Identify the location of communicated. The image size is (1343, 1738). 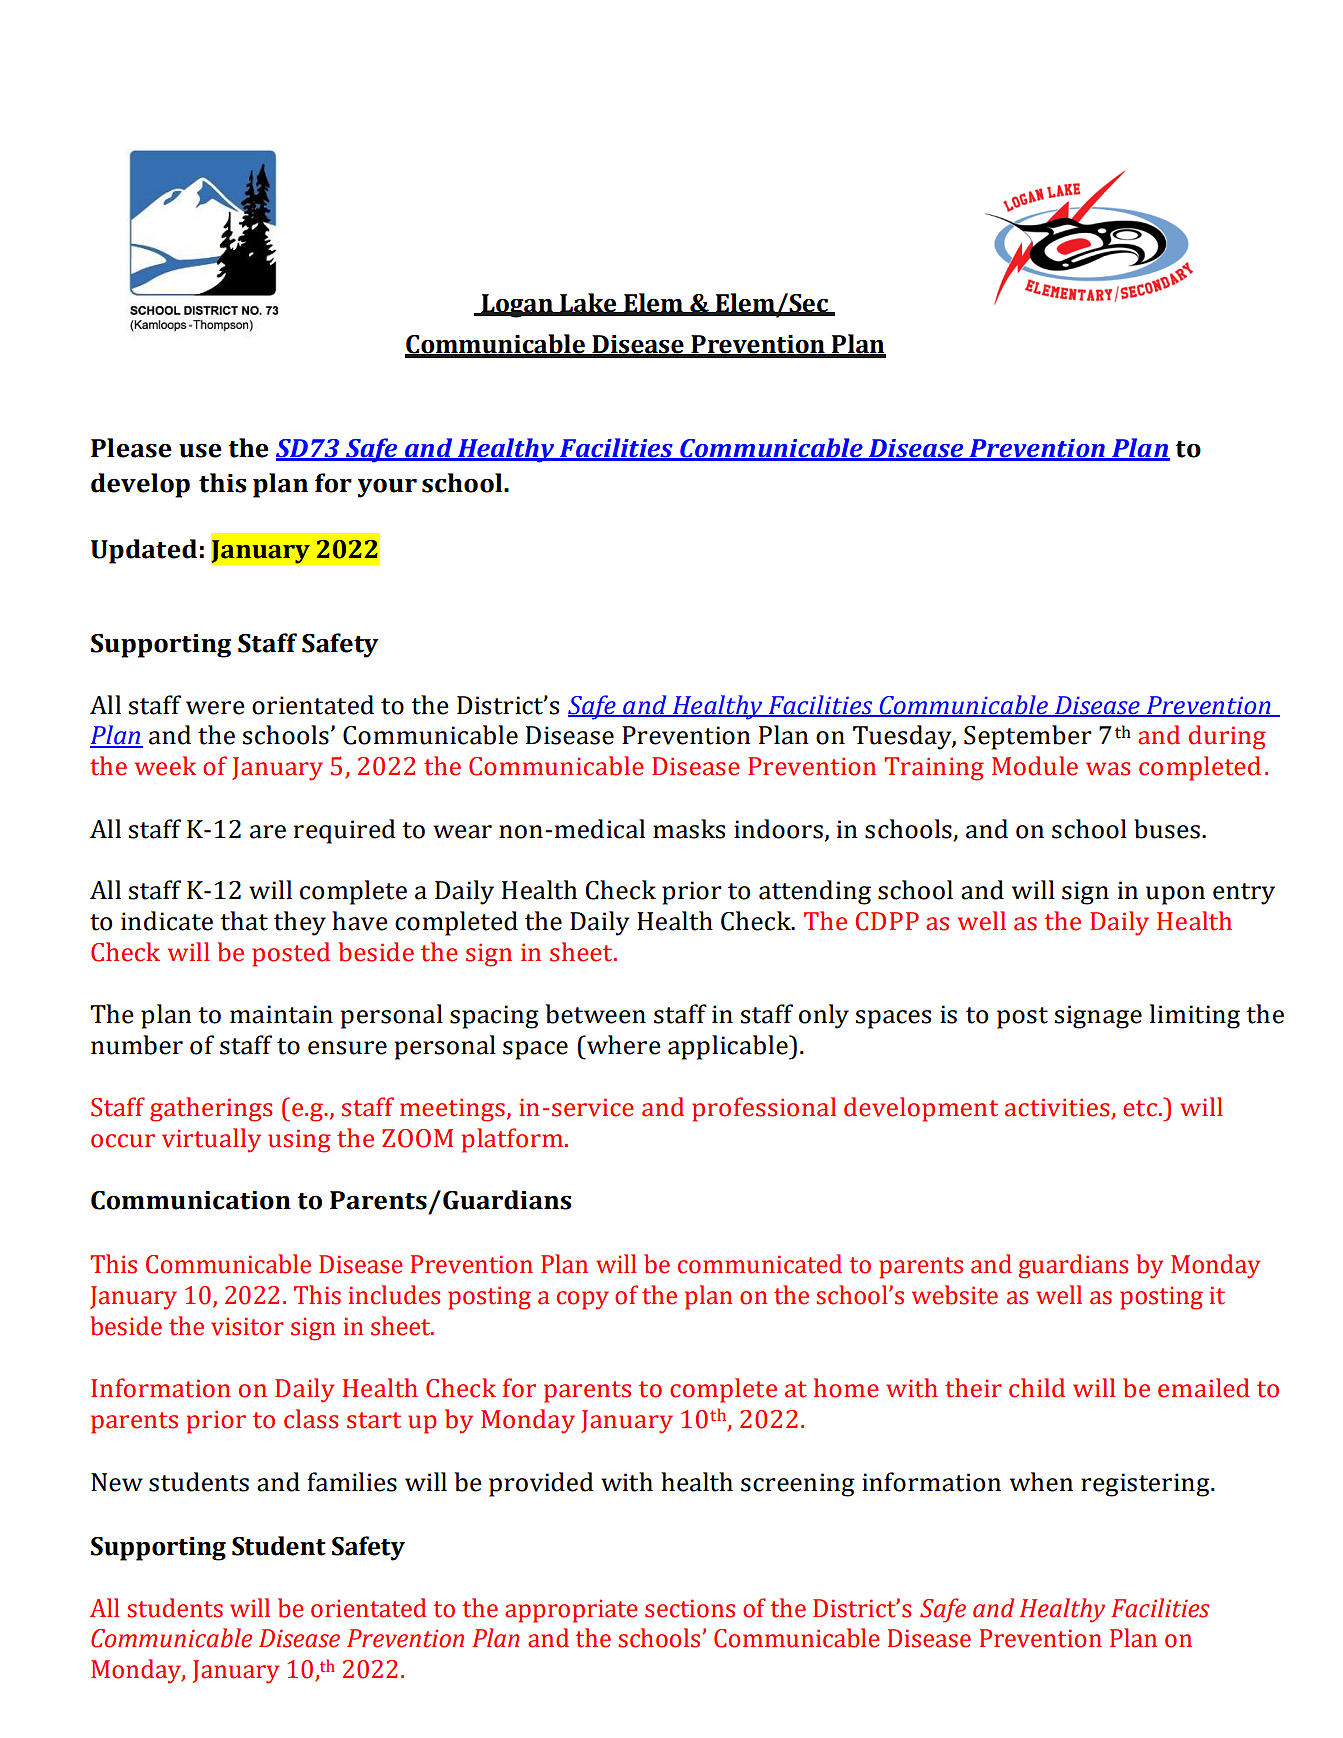
(760, 1264).
